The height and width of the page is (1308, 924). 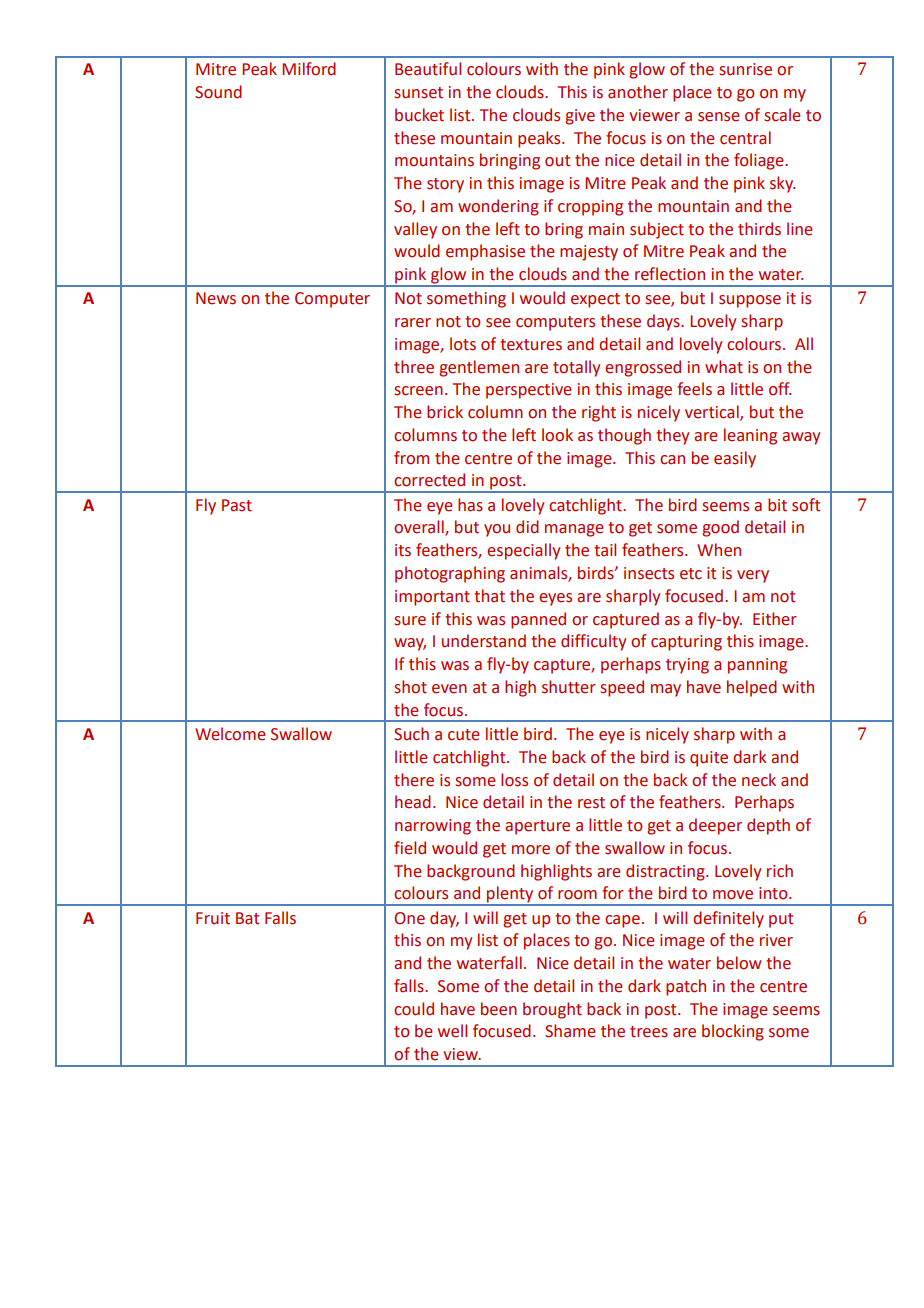 What do you see at coordinates (523, 551) in the page?
I see `especially` at bounding box center [523, 551].
